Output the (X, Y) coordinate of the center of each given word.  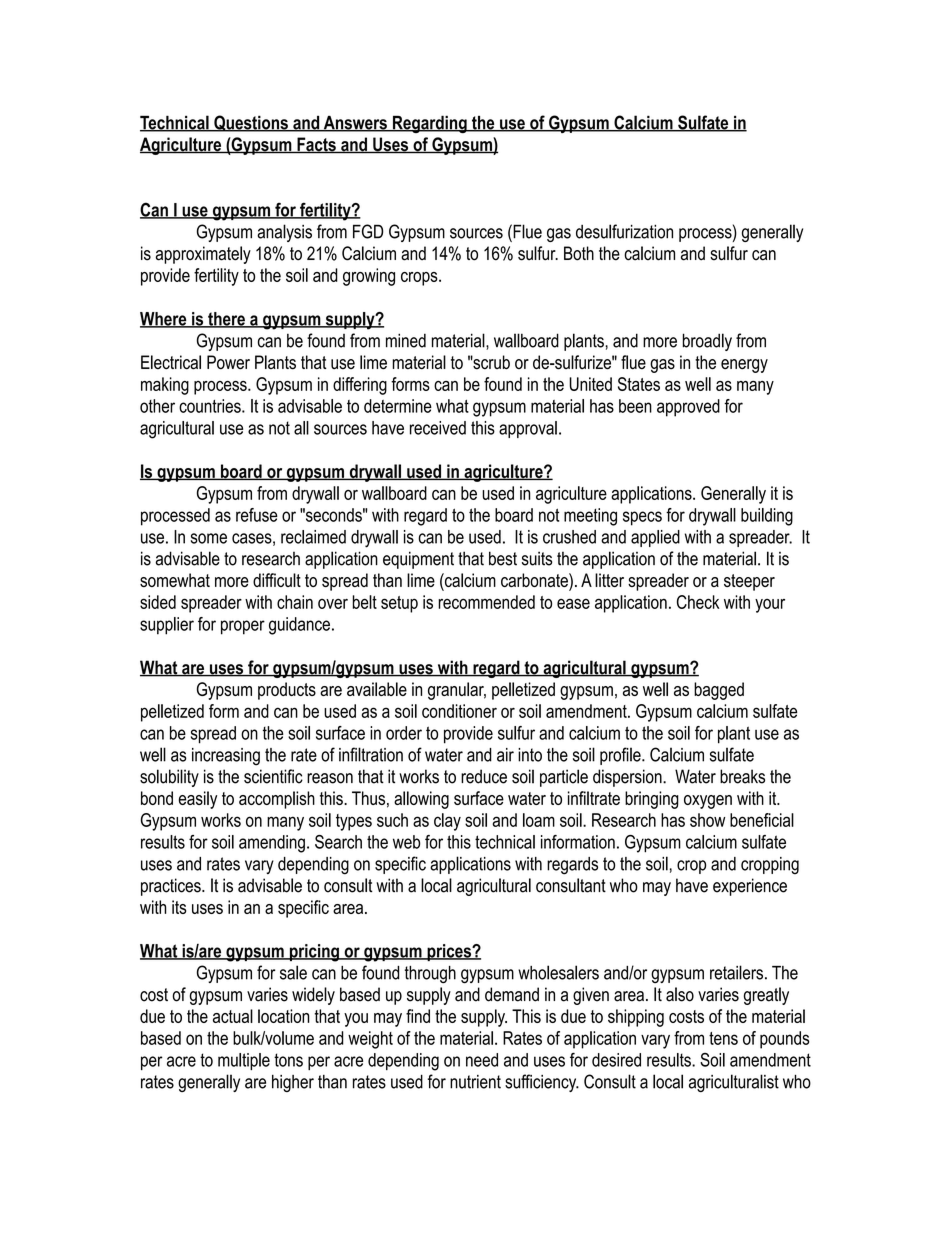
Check (698, 602)
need (482, 1060)
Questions (251, 123)
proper (243, 627)
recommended (486, 602)
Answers (355, 123)
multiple (244, 1061)
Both (579, 253)
